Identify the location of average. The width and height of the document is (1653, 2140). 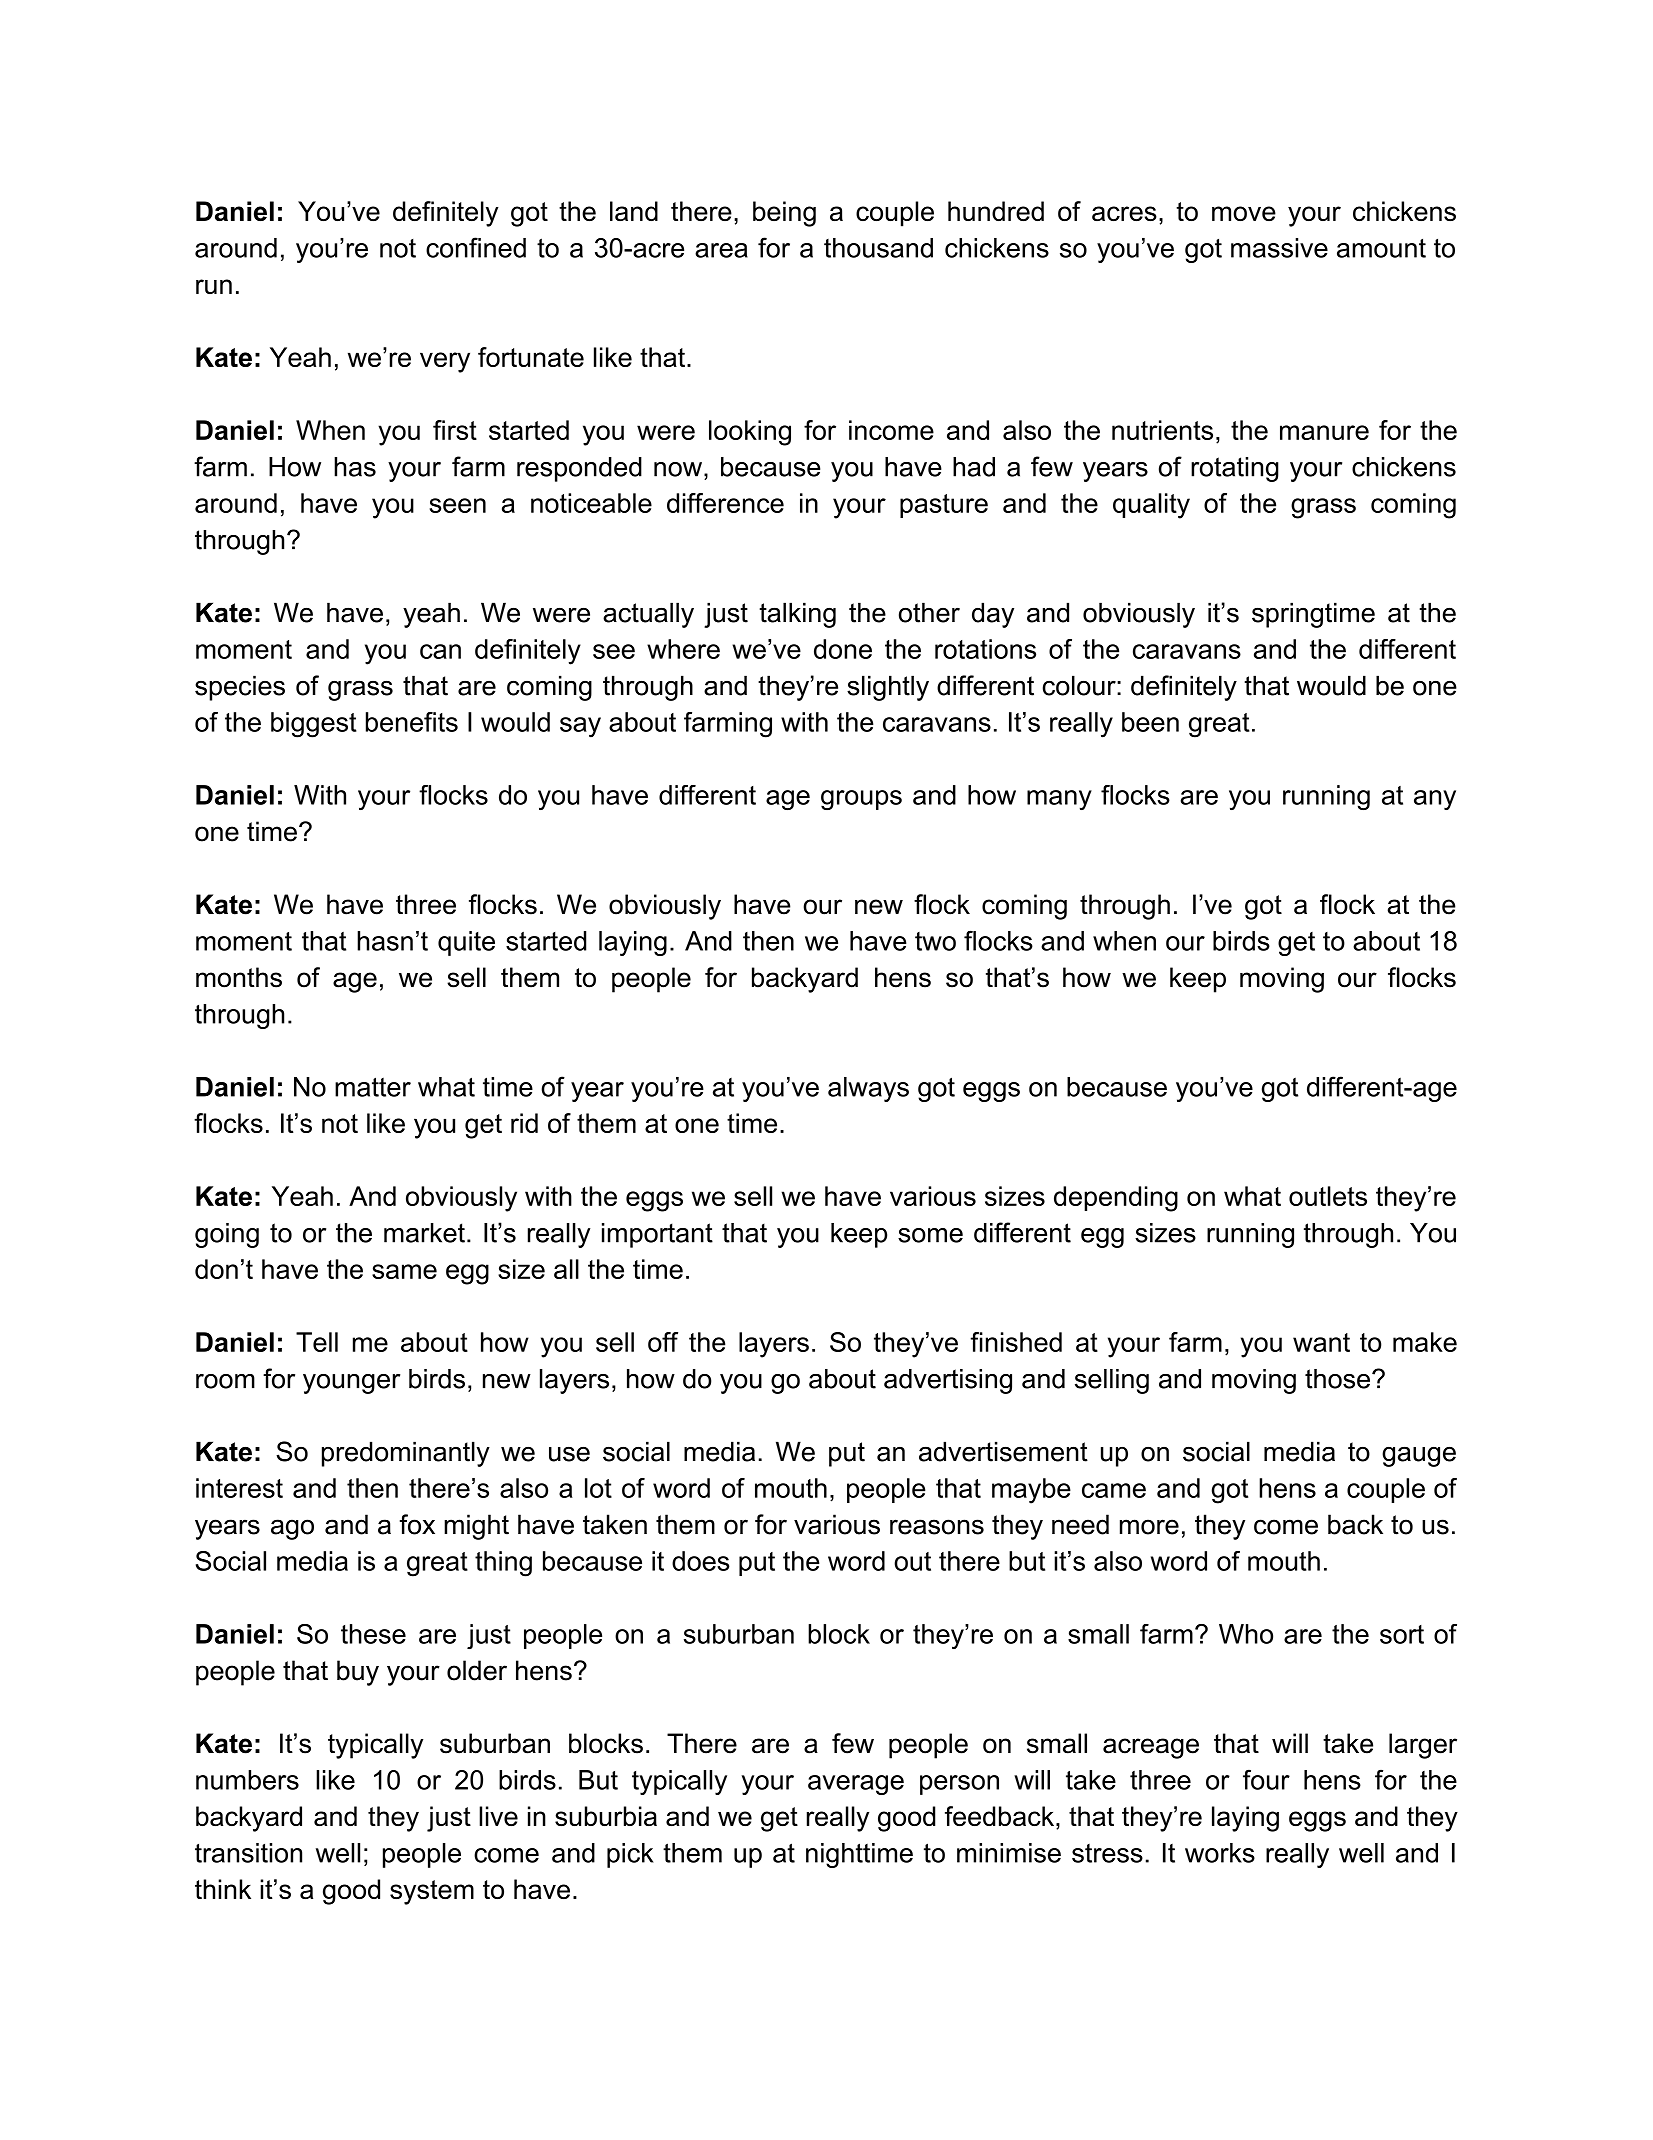
(856, 1785).
